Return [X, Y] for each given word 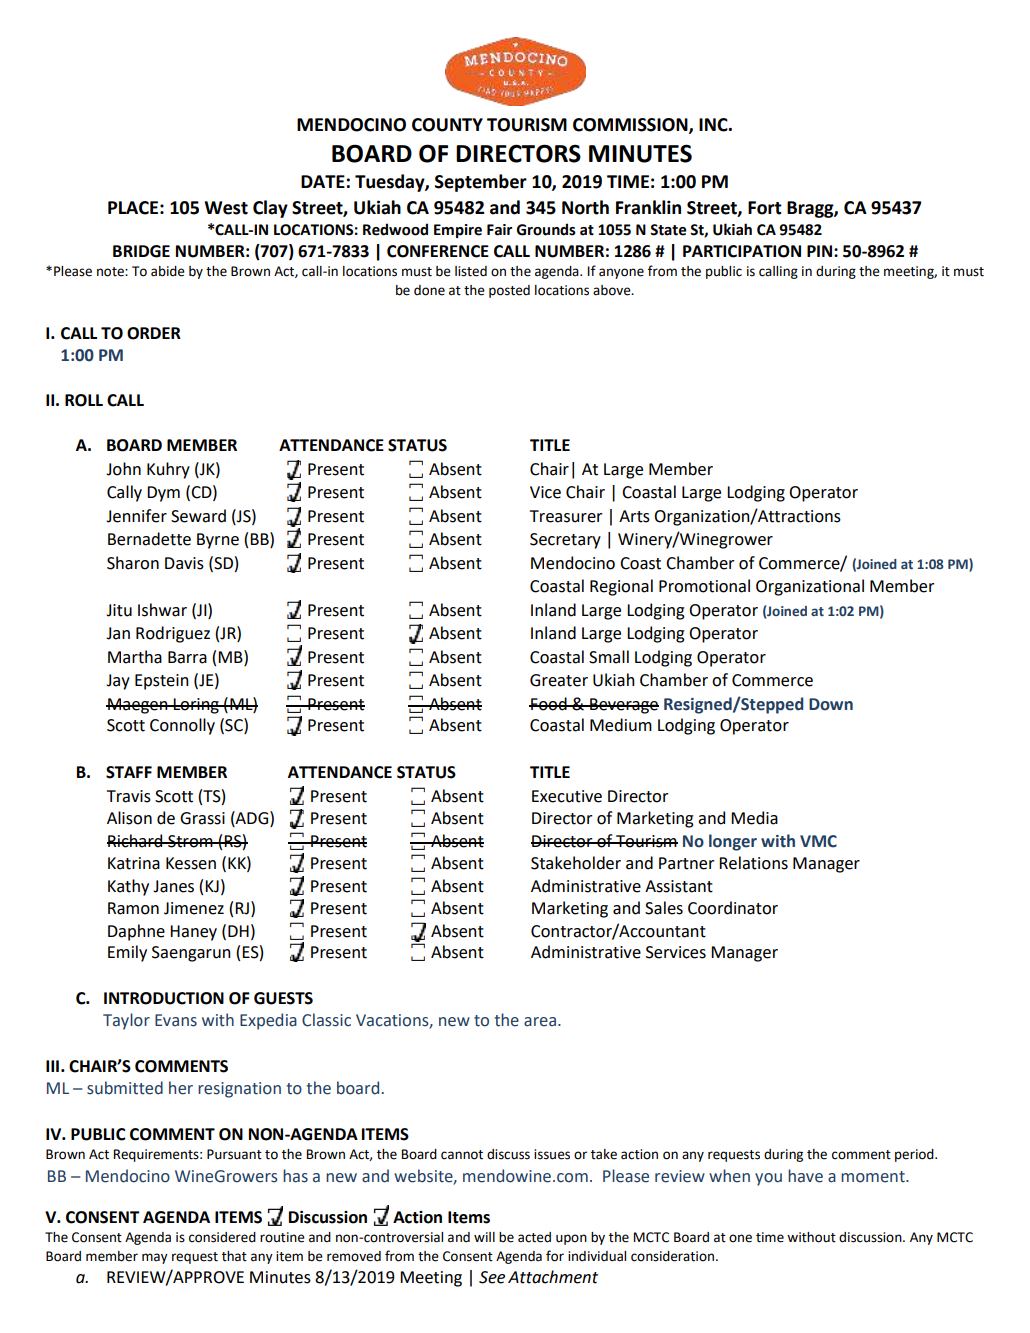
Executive [567, 796]
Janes [173, 886]
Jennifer [136, 516]
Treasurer [566, 516]
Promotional [704, 586]
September [481, 183]
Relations [753, 863]
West [226, 208]
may [155, 1258]
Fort [765, 208]
